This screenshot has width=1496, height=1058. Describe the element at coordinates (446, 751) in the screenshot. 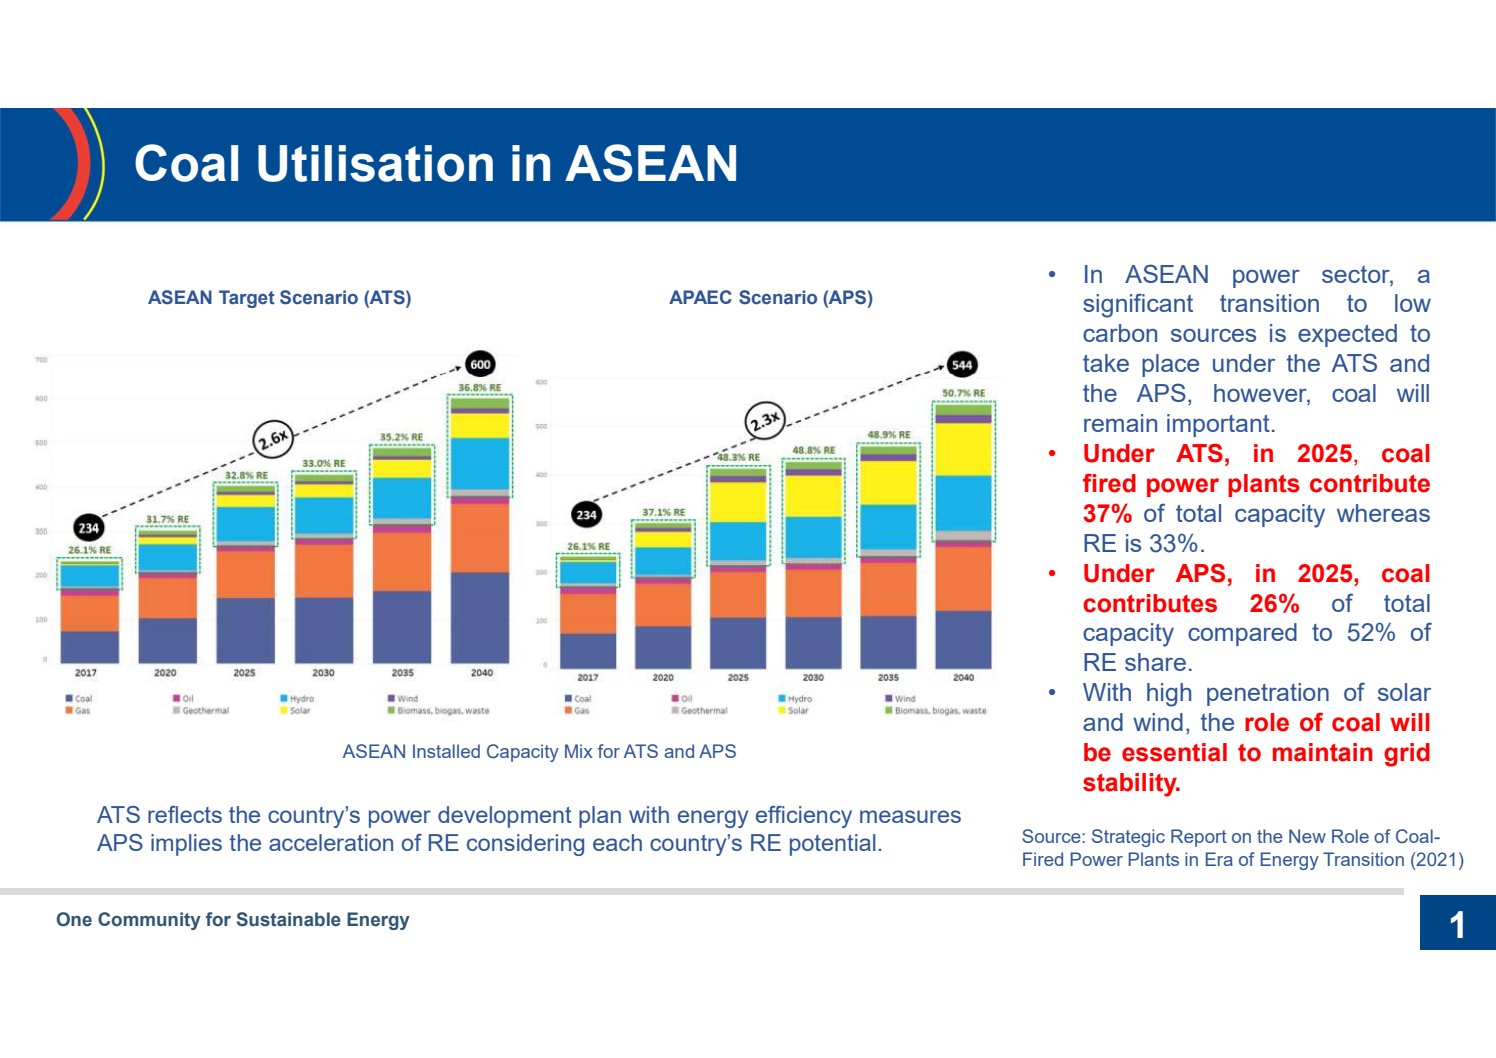

I see `Installed` at that location.
